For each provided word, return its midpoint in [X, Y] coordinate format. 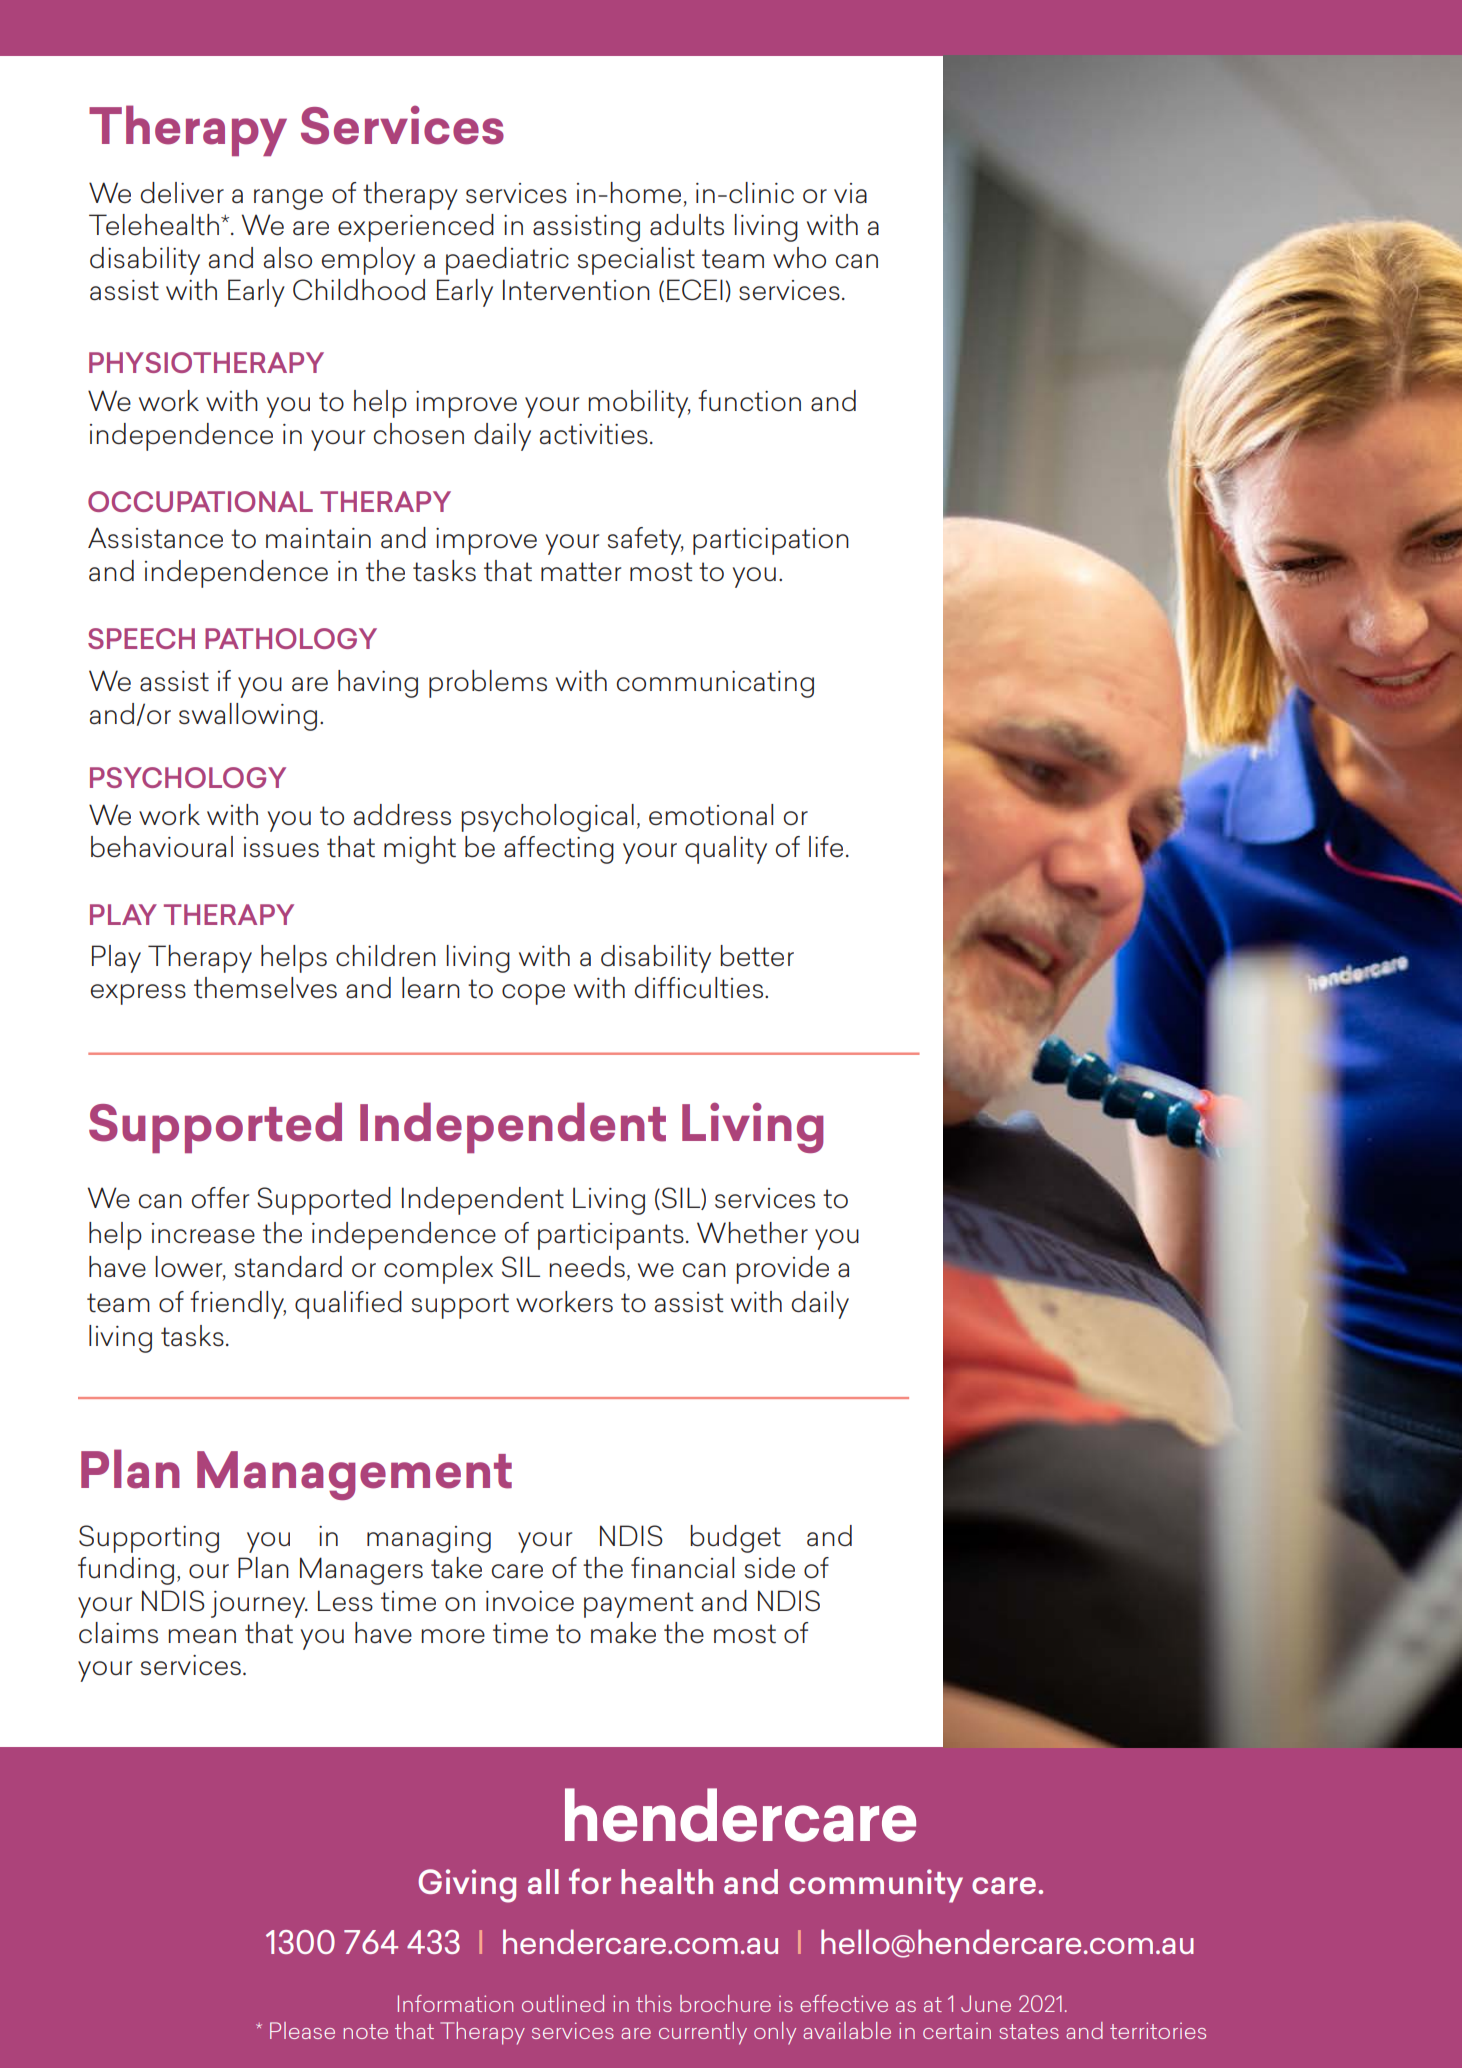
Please [302, 2030]
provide [783, 1270]
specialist [636, 261]
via [850, 193]
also [288, 258]
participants [611, 1236]
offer [220, 1198]
